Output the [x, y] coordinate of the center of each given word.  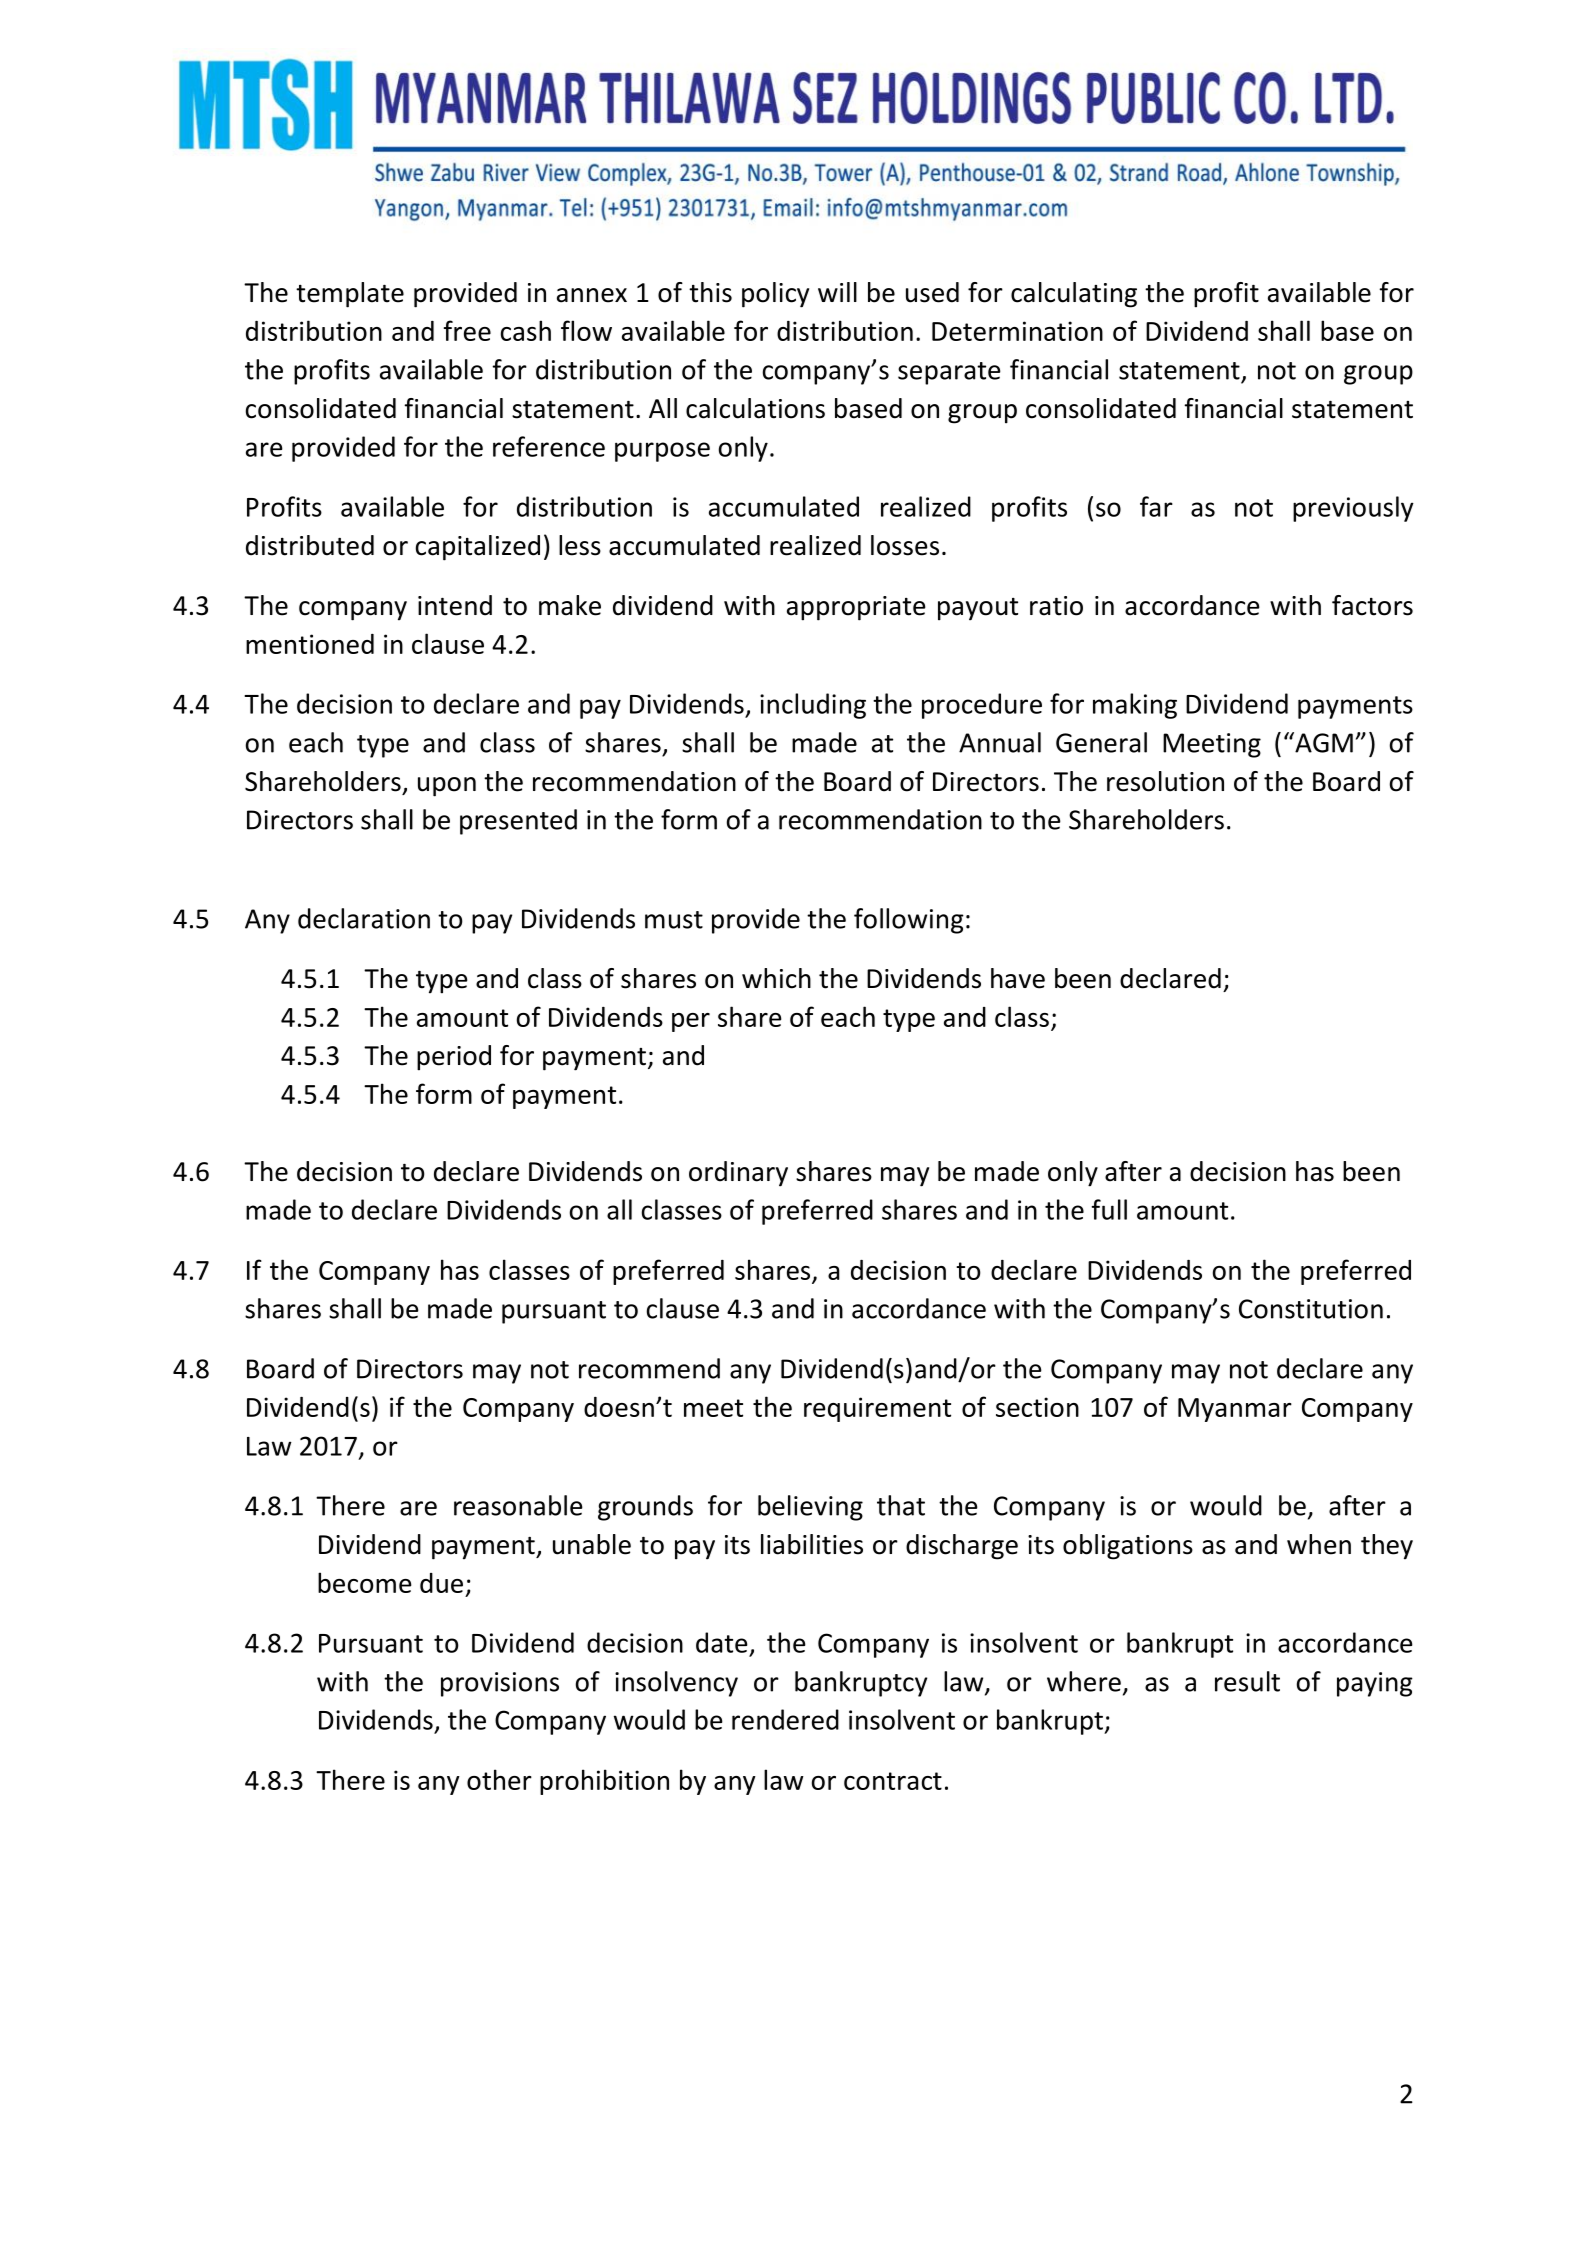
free [467, 330]
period [454, 1058]
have [1018, 978]
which [776, 978]
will [837, 292]
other [499, 1779]
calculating [1074, 295]
